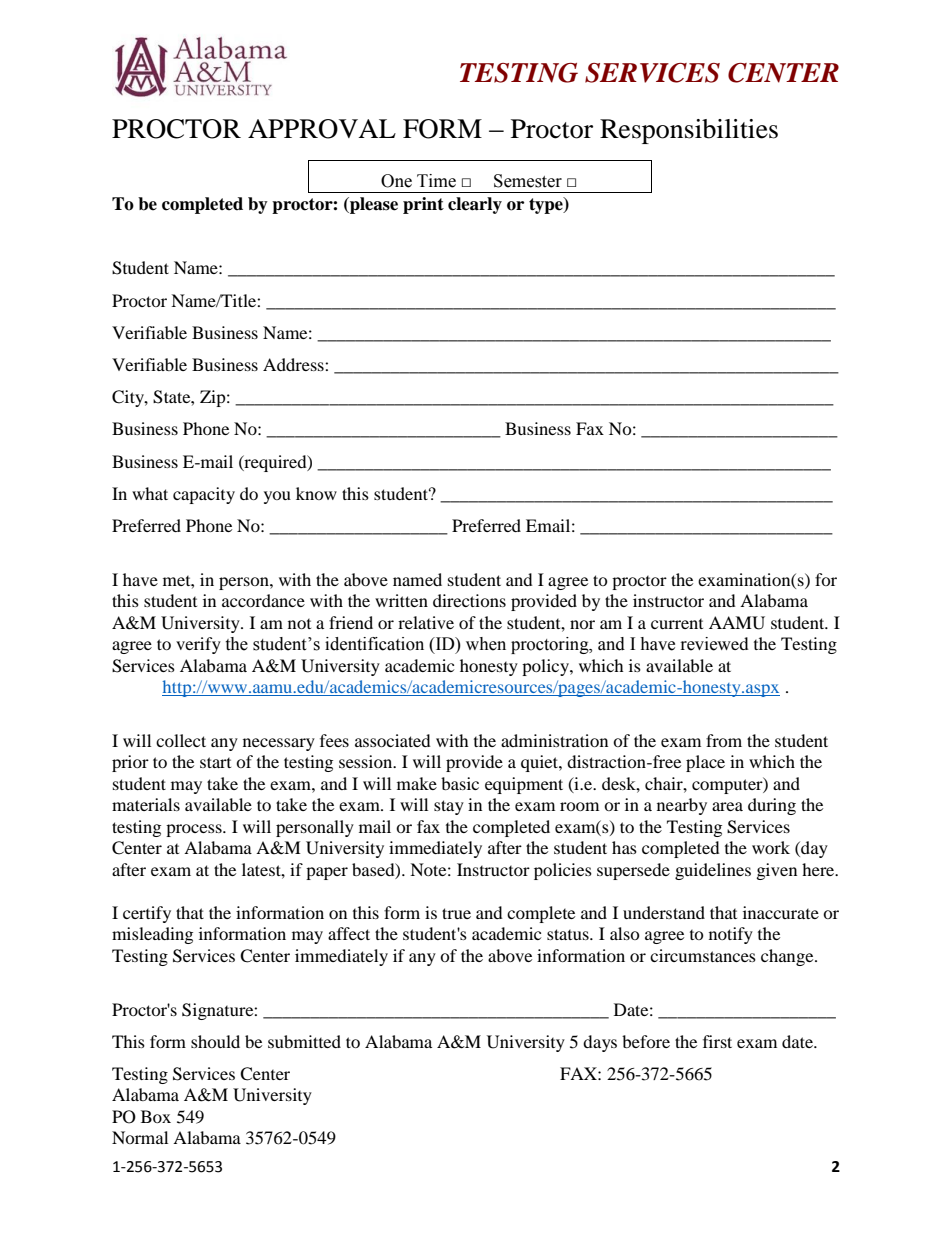 This screenshot has width=952, height=1233. I want to click on first, so click(717, 1041).
